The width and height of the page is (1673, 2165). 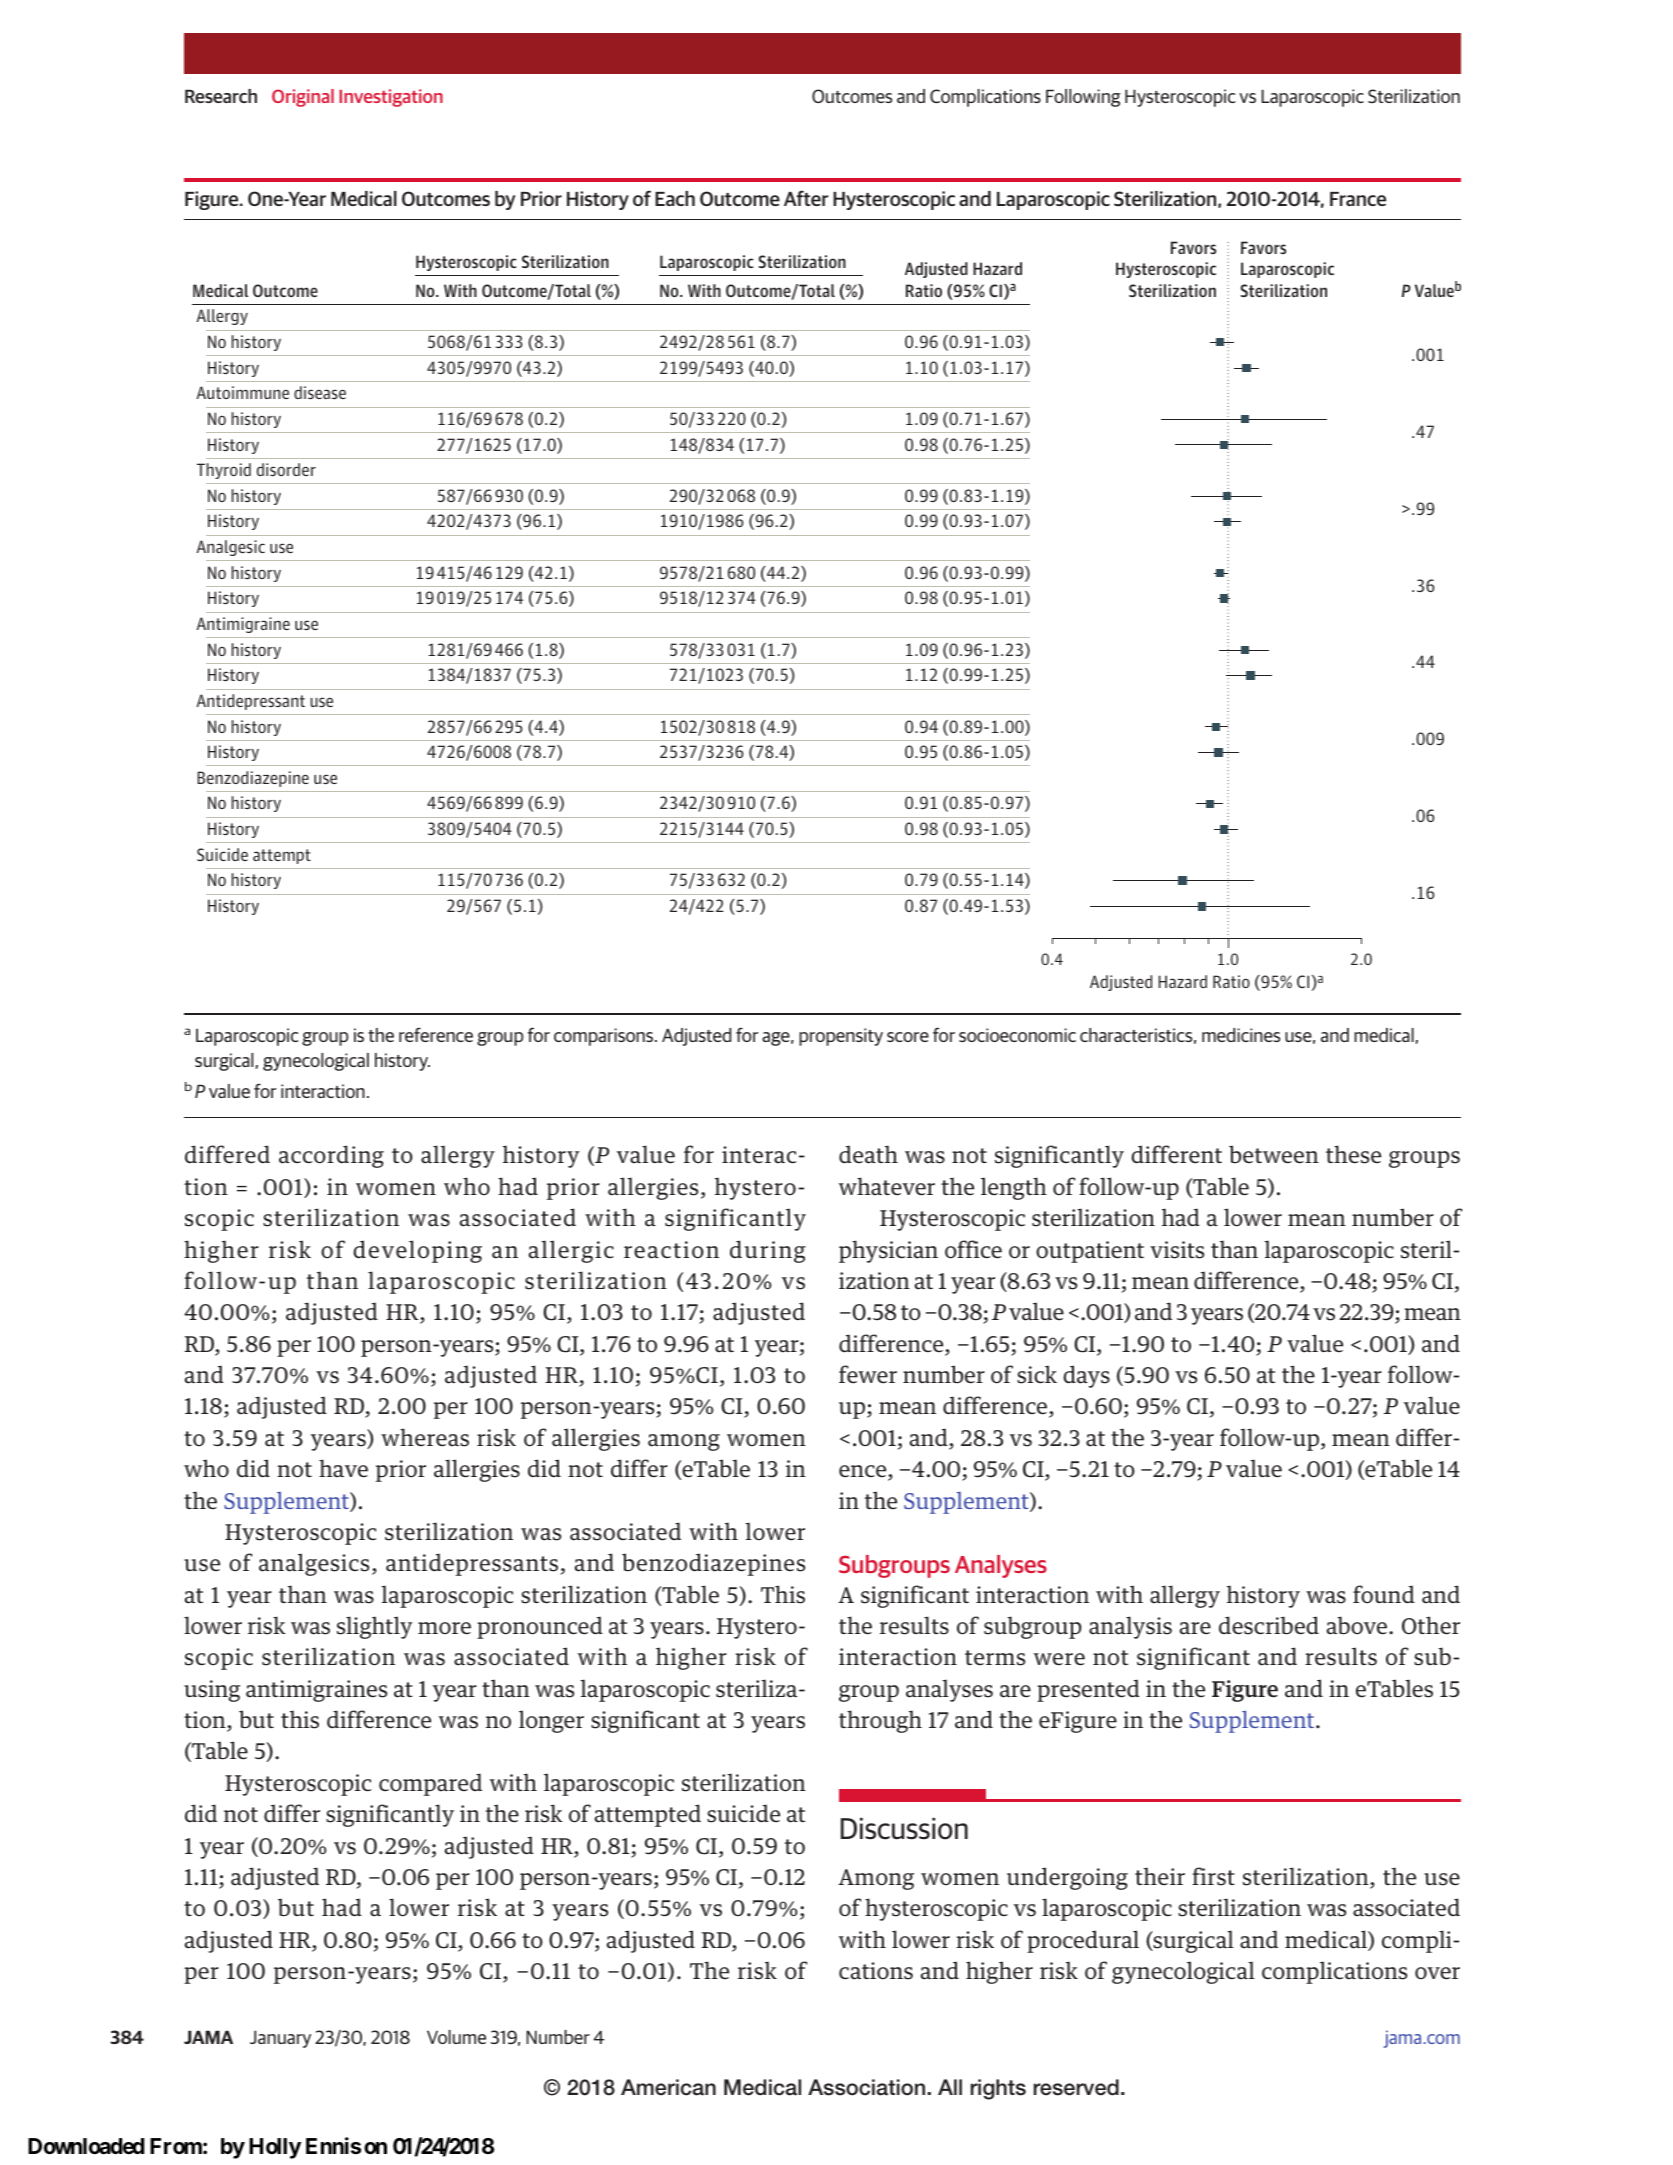 I want to click on After, so click(x=806, y=198).
